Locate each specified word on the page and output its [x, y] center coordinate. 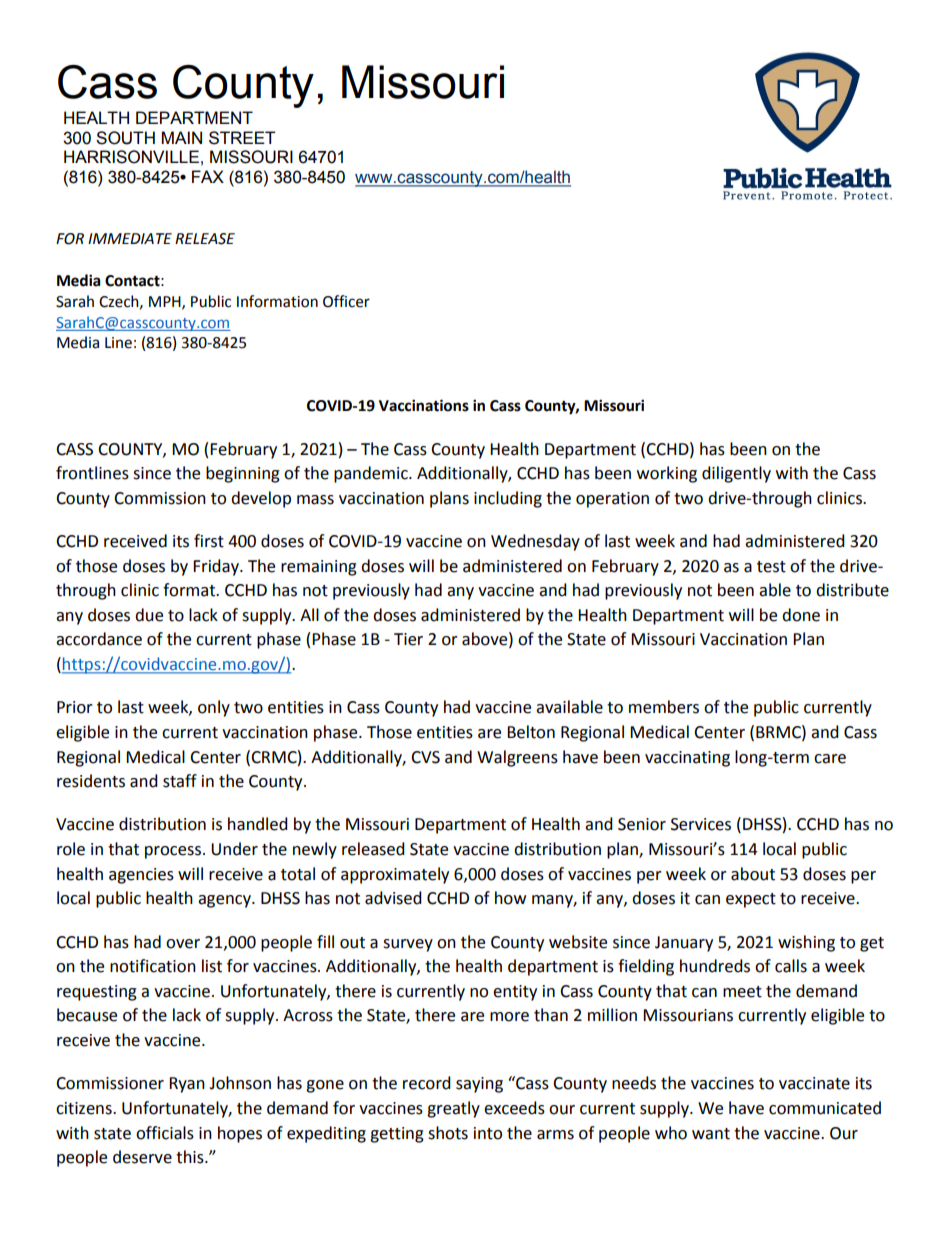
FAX [208, 176]
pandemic [372, 474]
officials [165, 1133]
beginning [243, 474]
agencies [141, 876]
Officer [346, 301]
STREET [242, 138]
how [510, 898]
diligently [736, 474]
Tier [408, 639]
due [149, 615]
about [753, 874]
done [801, 615]
